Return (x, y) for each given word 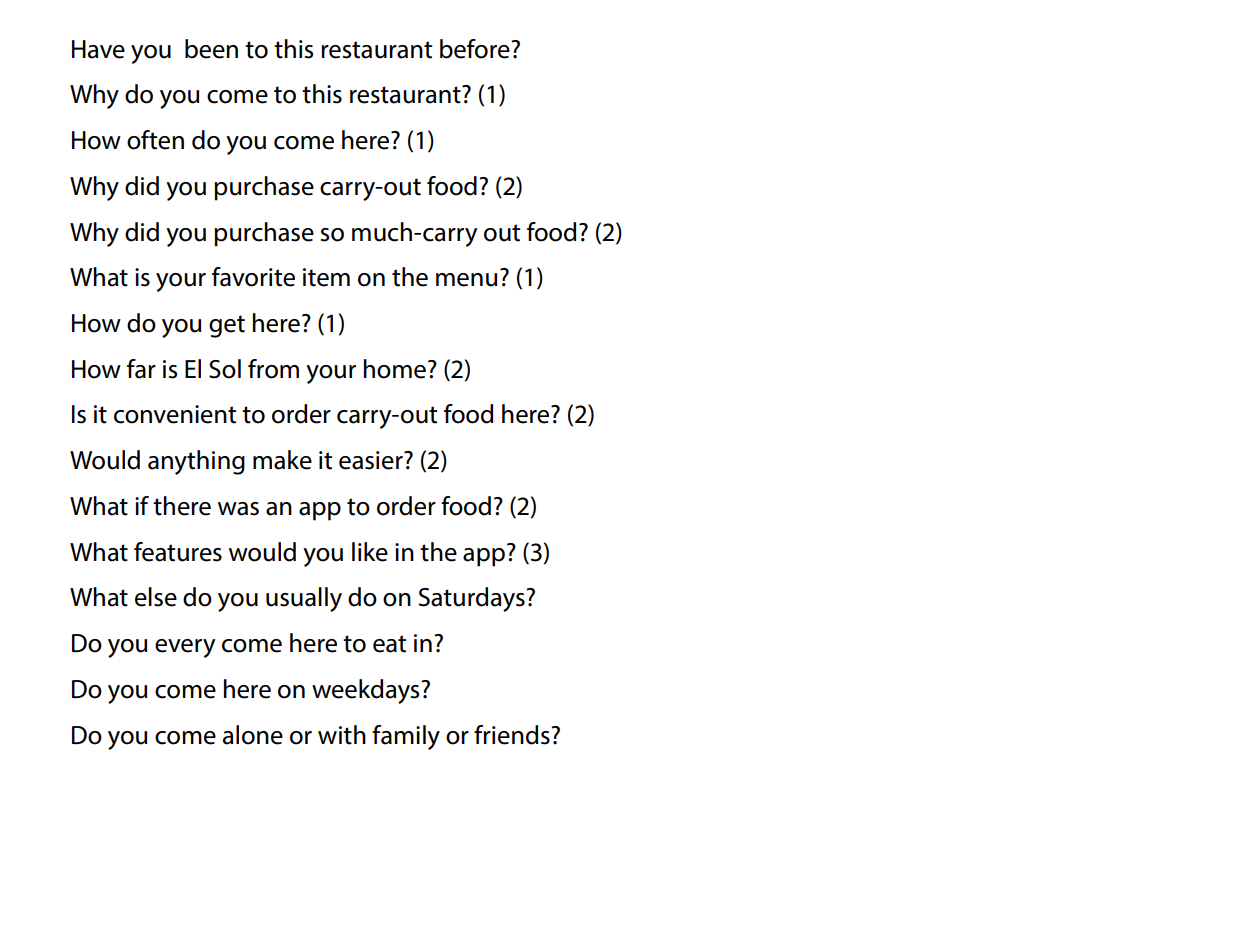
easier (372, 460)
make (282, 460)
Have (98, 49)
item (326, 277)
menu (466, 280)
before (476, 49)
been (211, 49)
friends (513, 735)
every (185, 648)
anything (196, 462)
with (342, 735)
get (227, 326)
